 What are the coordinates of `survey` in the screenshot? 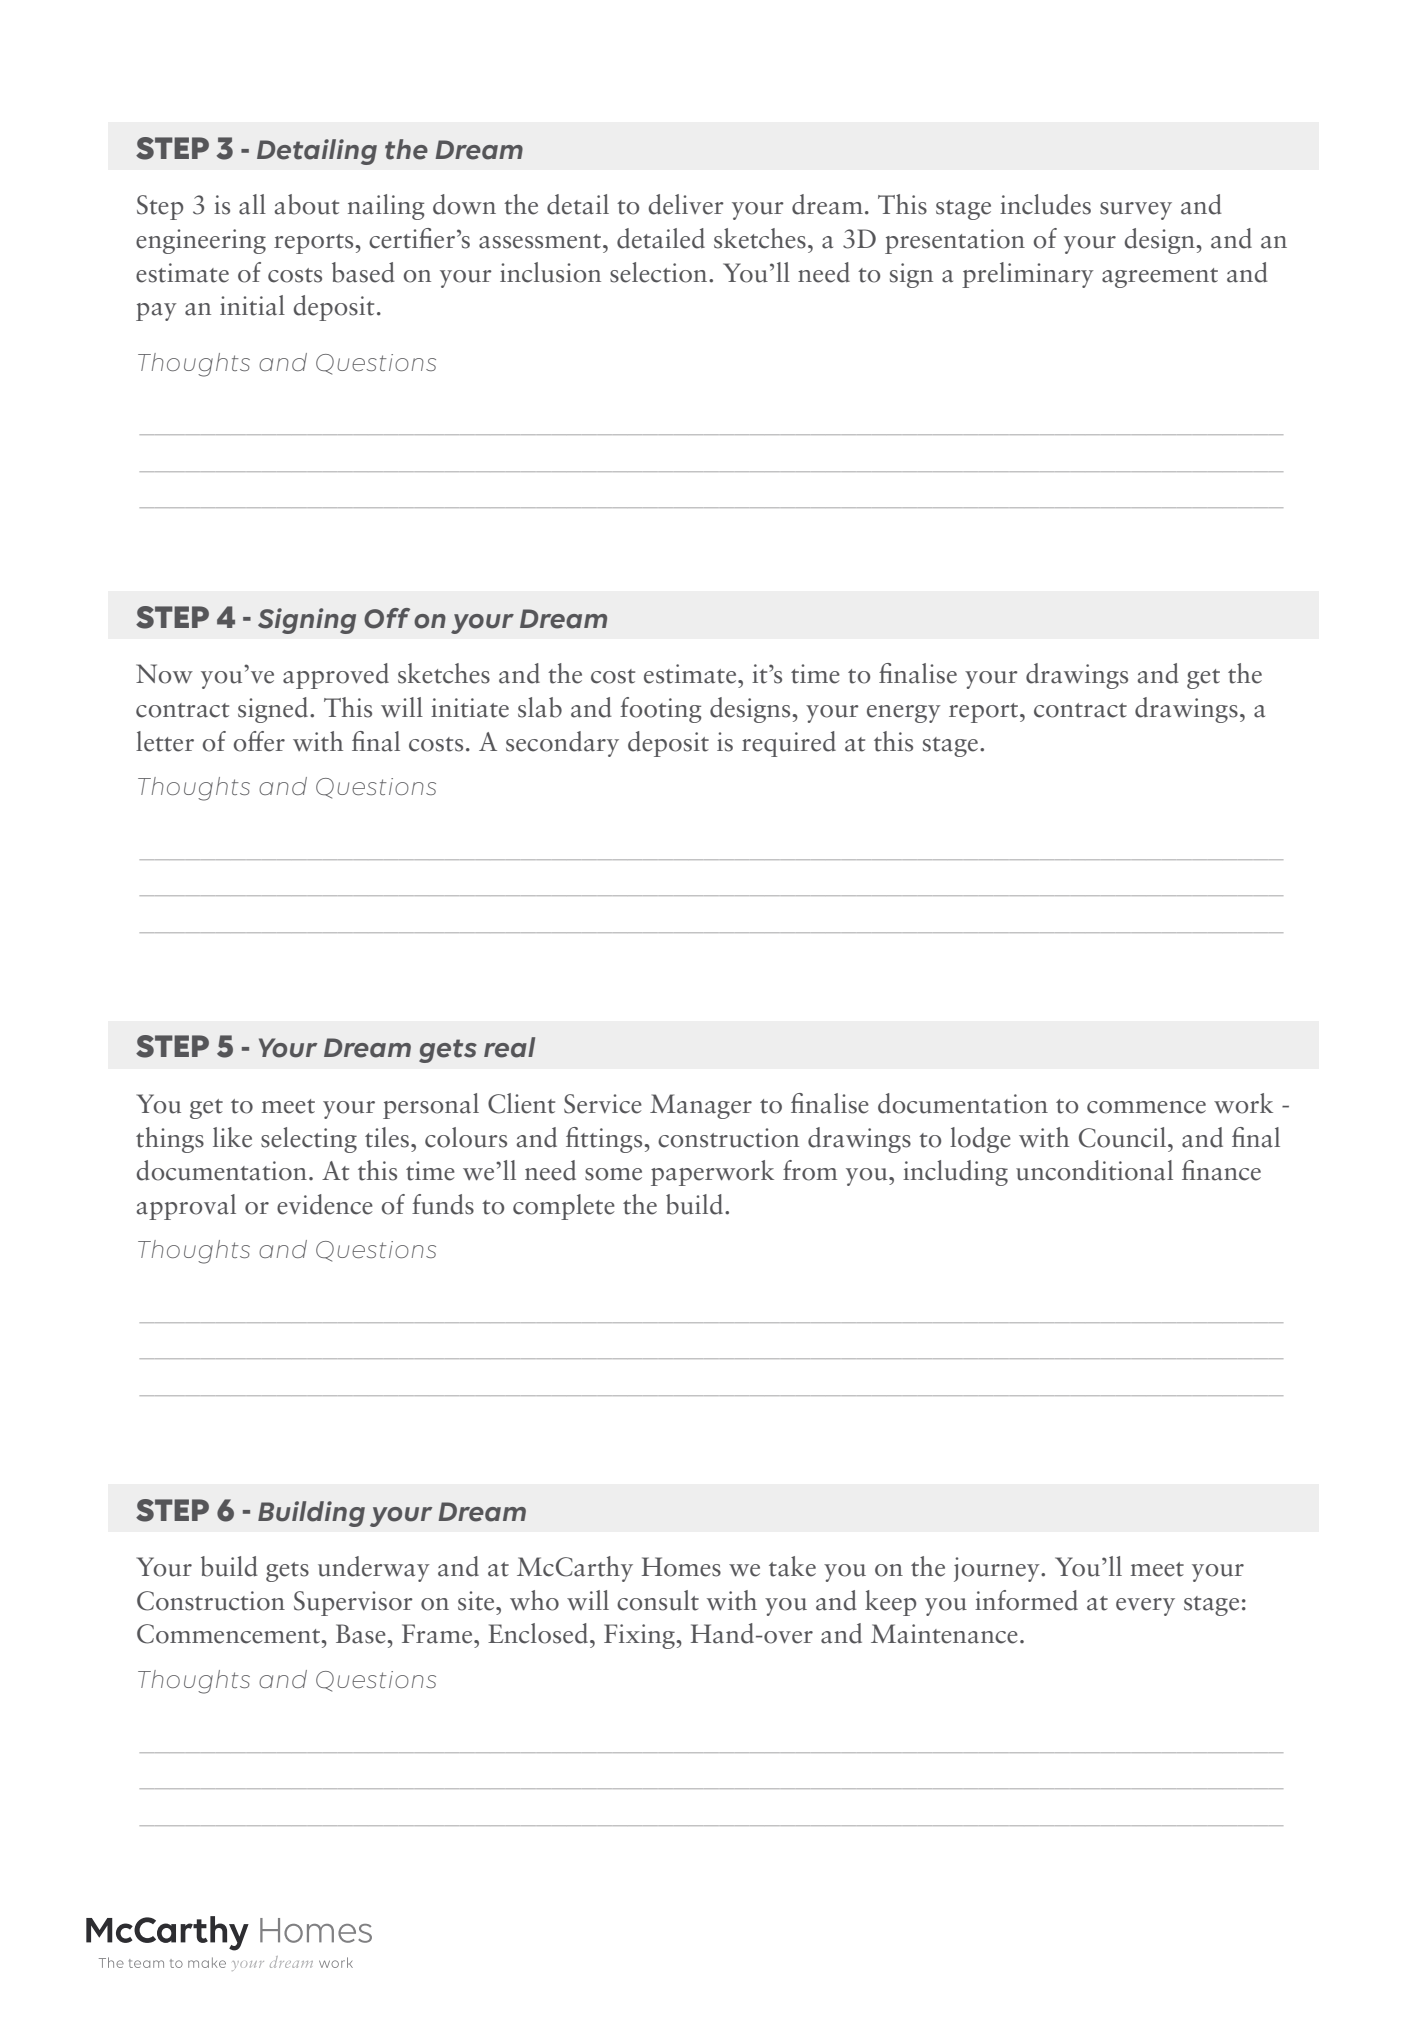 It's located at (1136, 211).
